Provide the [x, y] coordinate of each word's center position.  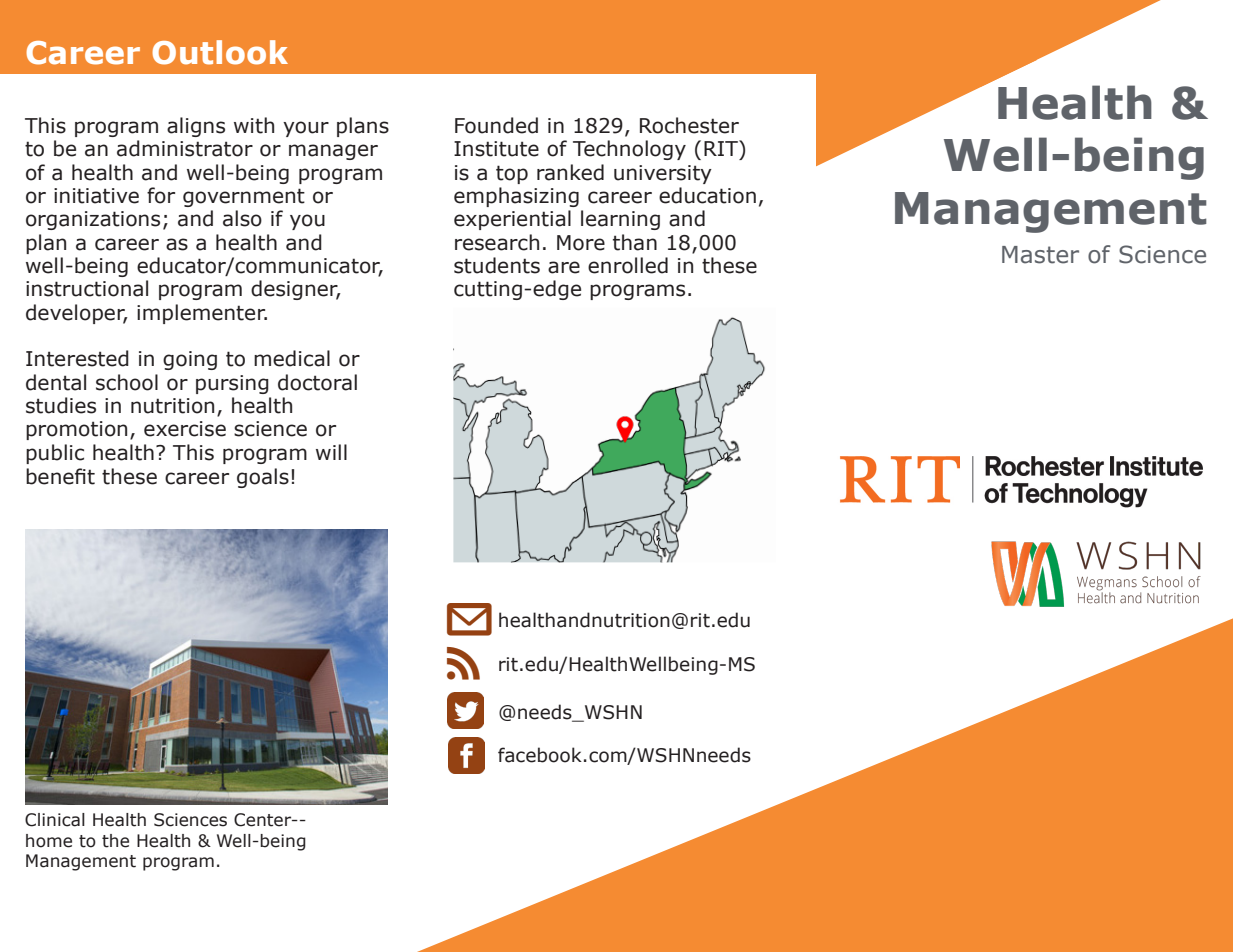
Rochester [689, 125]
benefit [60, 476]
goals [263, 478]
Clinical [55, 820]
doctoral [317, 382]
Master [1040, 255]
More [581, 243]
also [242, 218]
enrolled [628, 265]
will [331, 452]
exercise [185, 429]
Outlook [220, 52]
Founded [496, 125]
